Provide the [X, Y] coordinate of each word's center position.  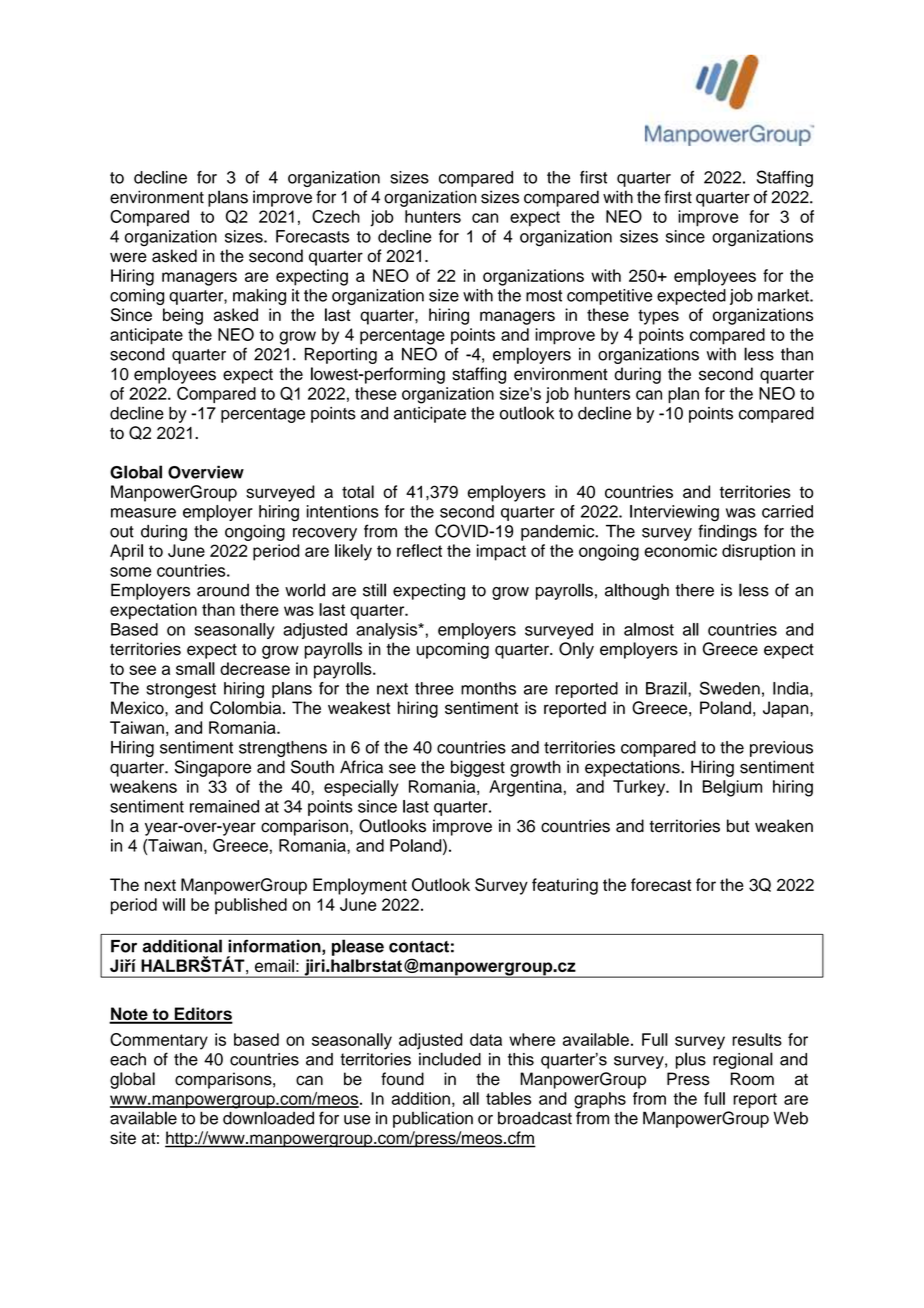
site [123, 1138]
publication [433, 1119]
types [658, 317]
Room [752, 1079]
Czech [336, 216]
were [128, 257]
